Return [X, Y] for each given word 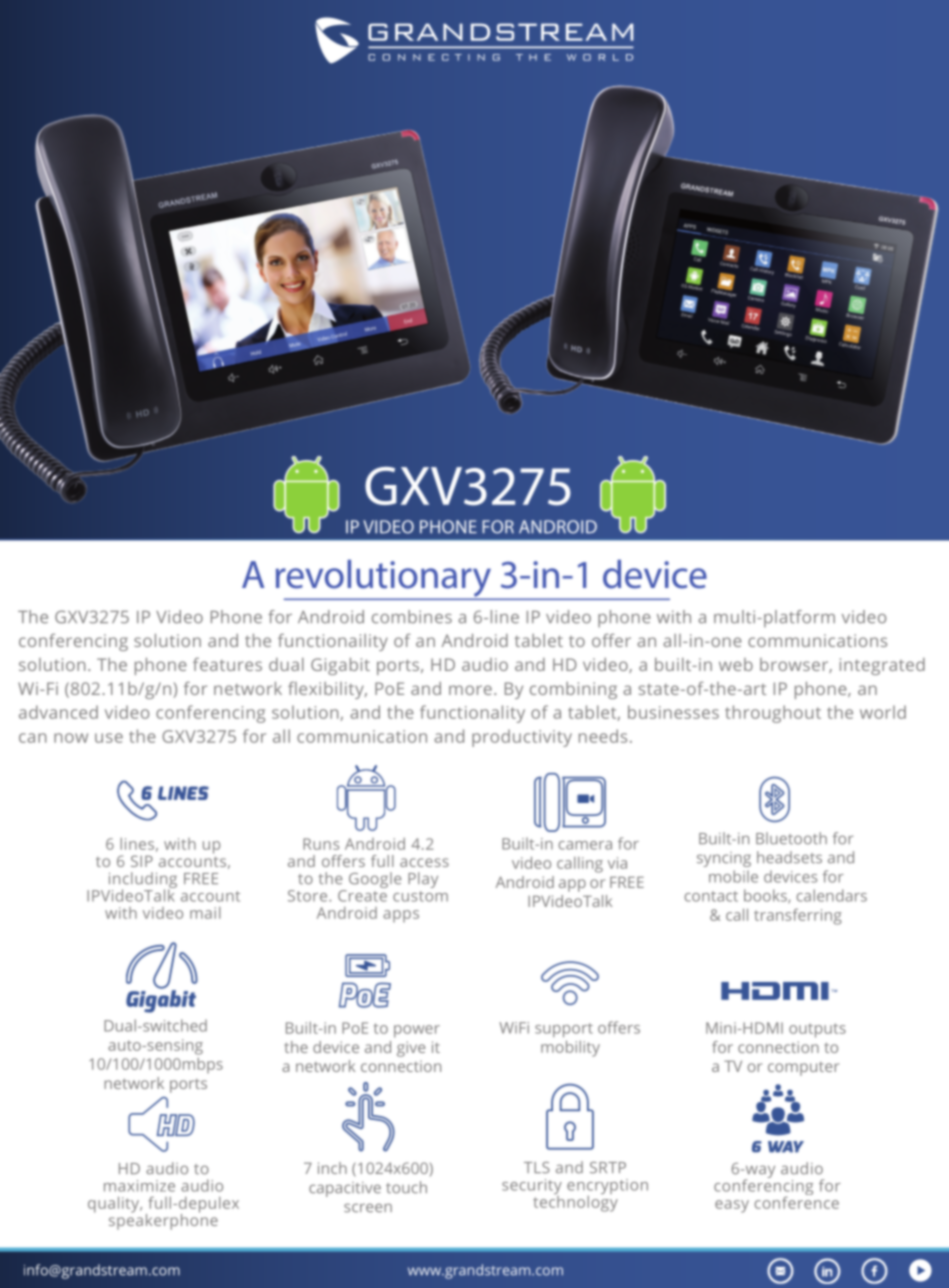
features [227, 664]
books [766, 896]
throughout [773, 714]
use [109, 738]
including [143, 881]
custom [420, 896]
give [411, 1049]
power [417, 1031]
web [736, 664]
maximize [139, 1186]
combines [412, 617]
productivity [522, 738]
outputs [817, 1030]
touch [406, 1187]
